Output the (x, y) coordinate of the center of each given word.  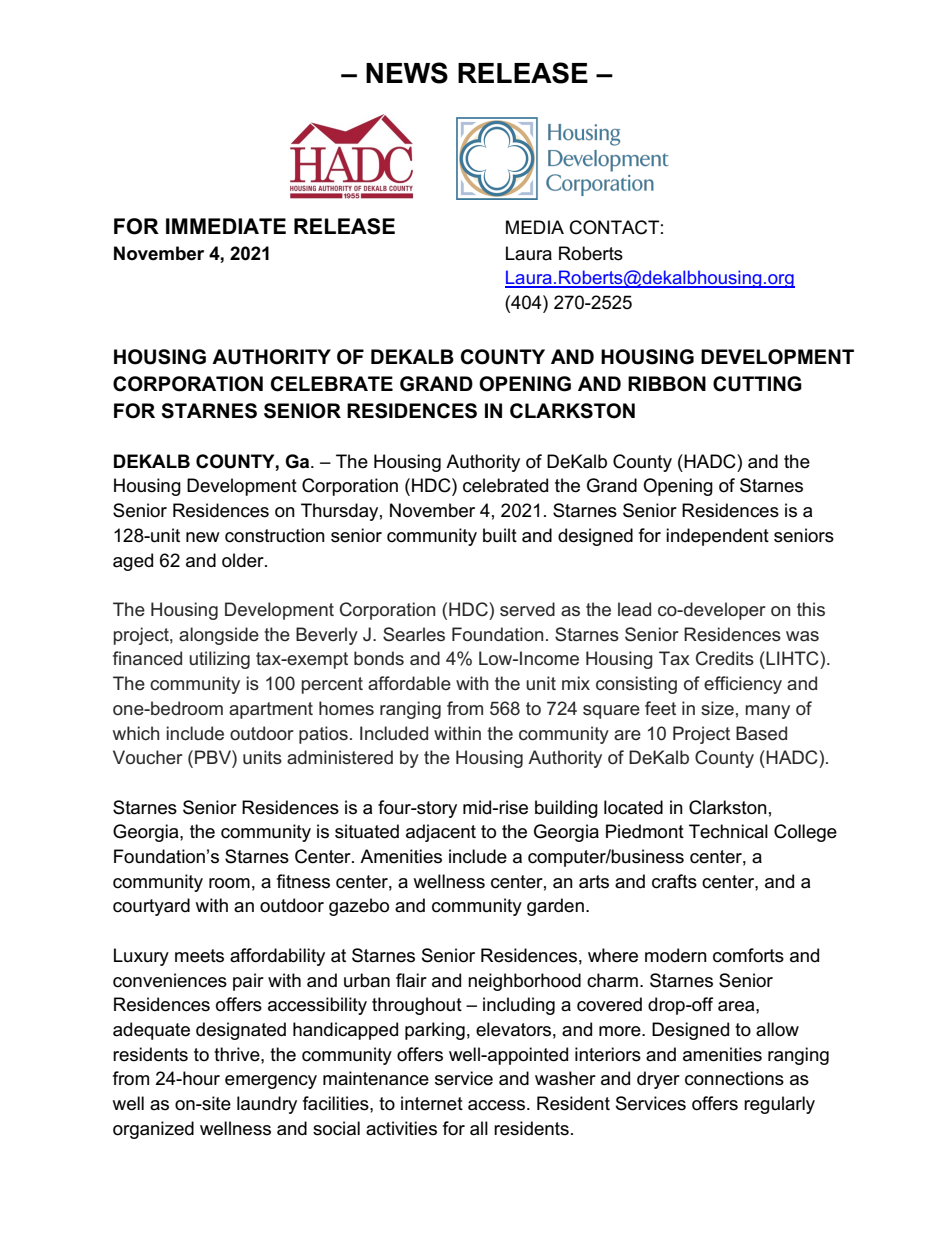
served (527, 609)
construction (275, 535)
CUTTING (757, 384)
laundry (267, 1105)
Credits (725, 658)
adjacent (441, 833)
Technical (728, 831)
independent (717, 537)
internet (432, 1103)
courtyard (151, 907)
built (500, 535)
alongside (219, 636)
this (811, 609)
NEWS (407, 73)
